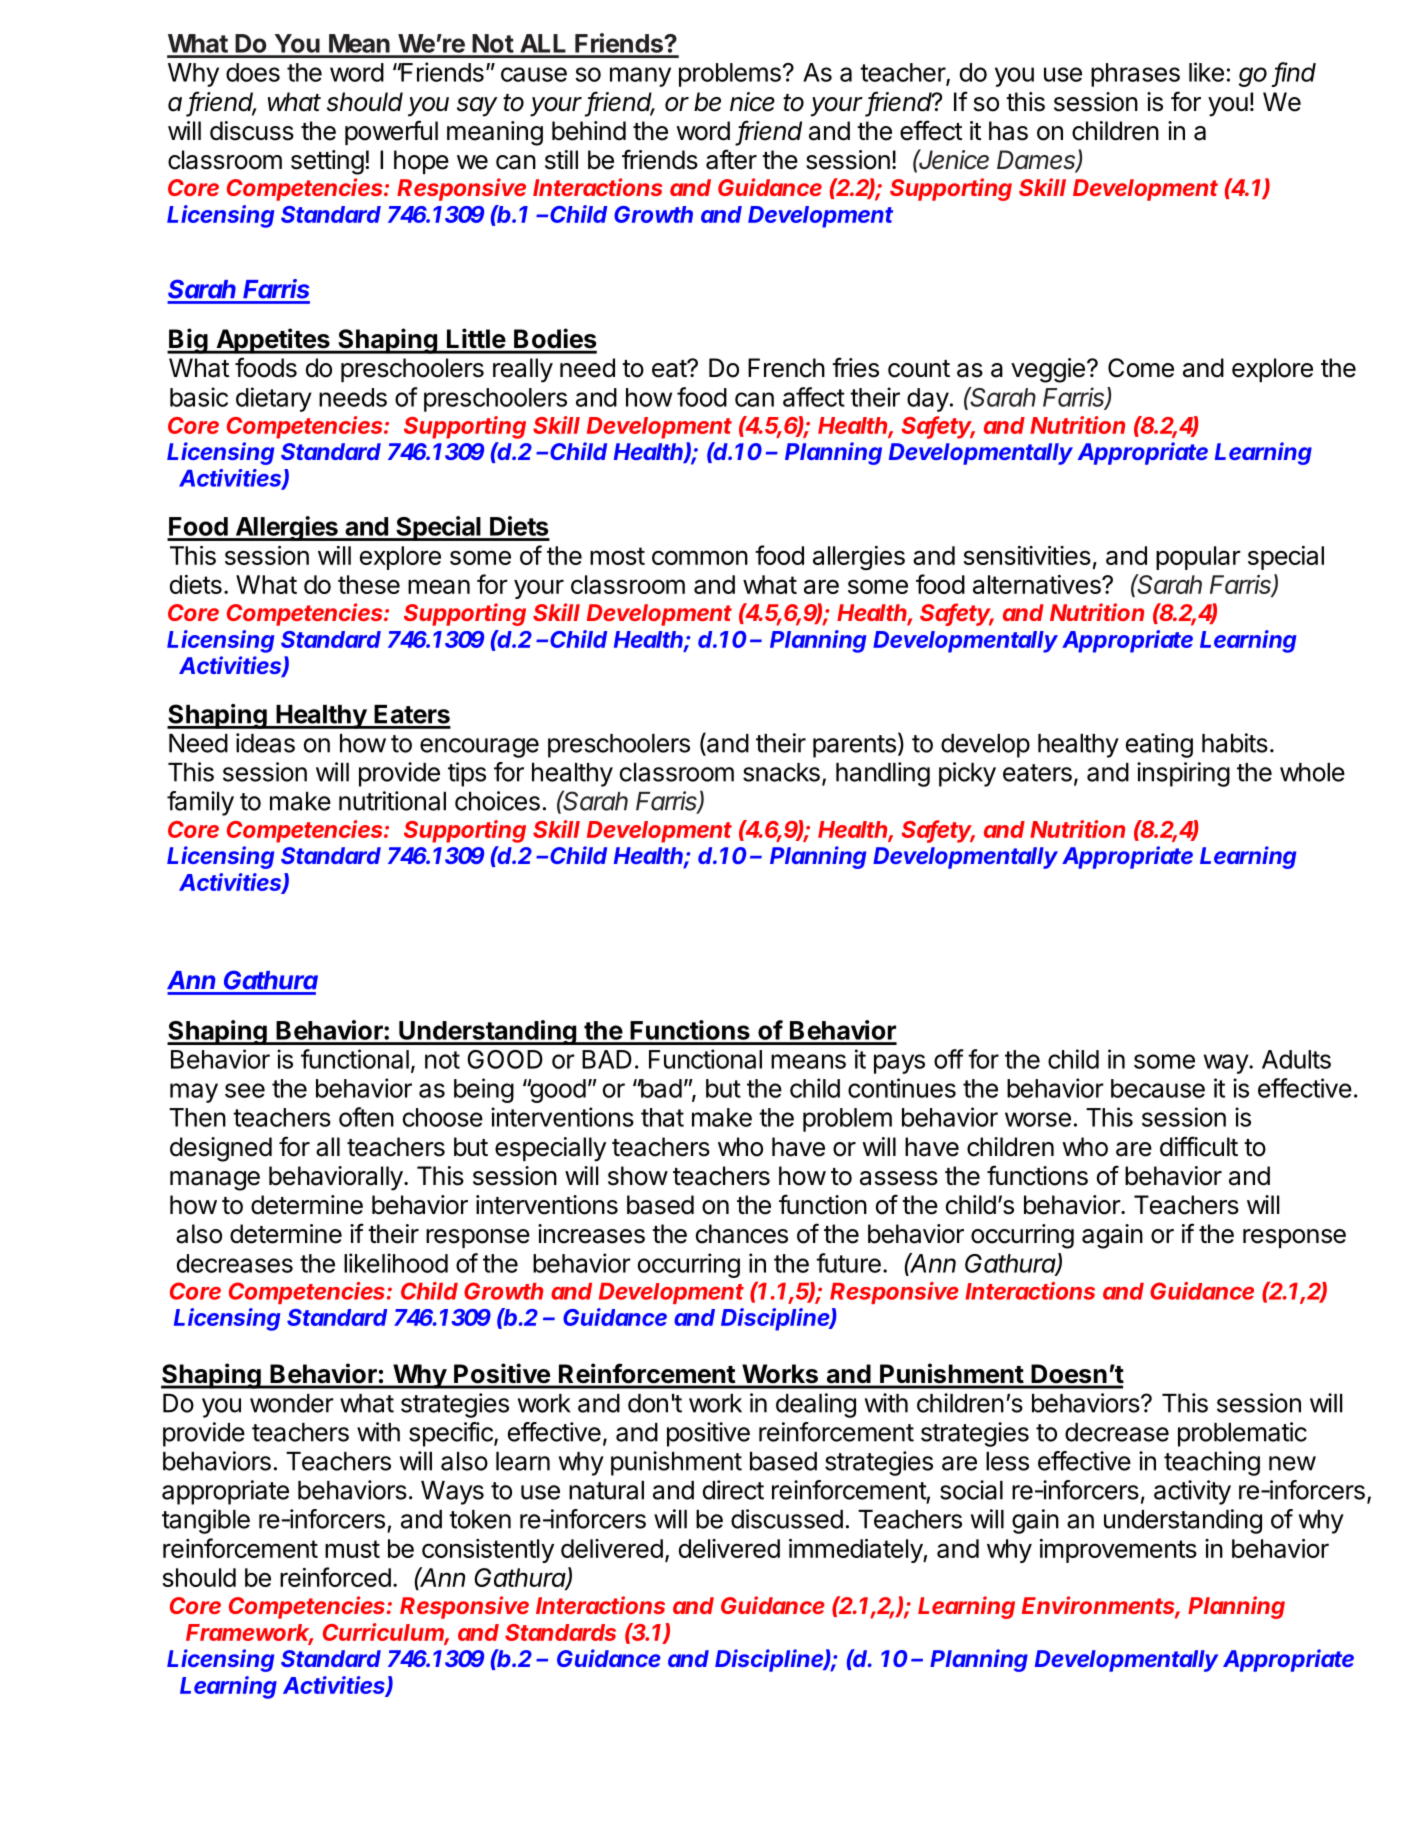 This screenshot has height=1823, width=1409. What do you see at coordinates (1135, 75) in the screenshot?
I see `phrases` at bounding box center [1135, 75].
